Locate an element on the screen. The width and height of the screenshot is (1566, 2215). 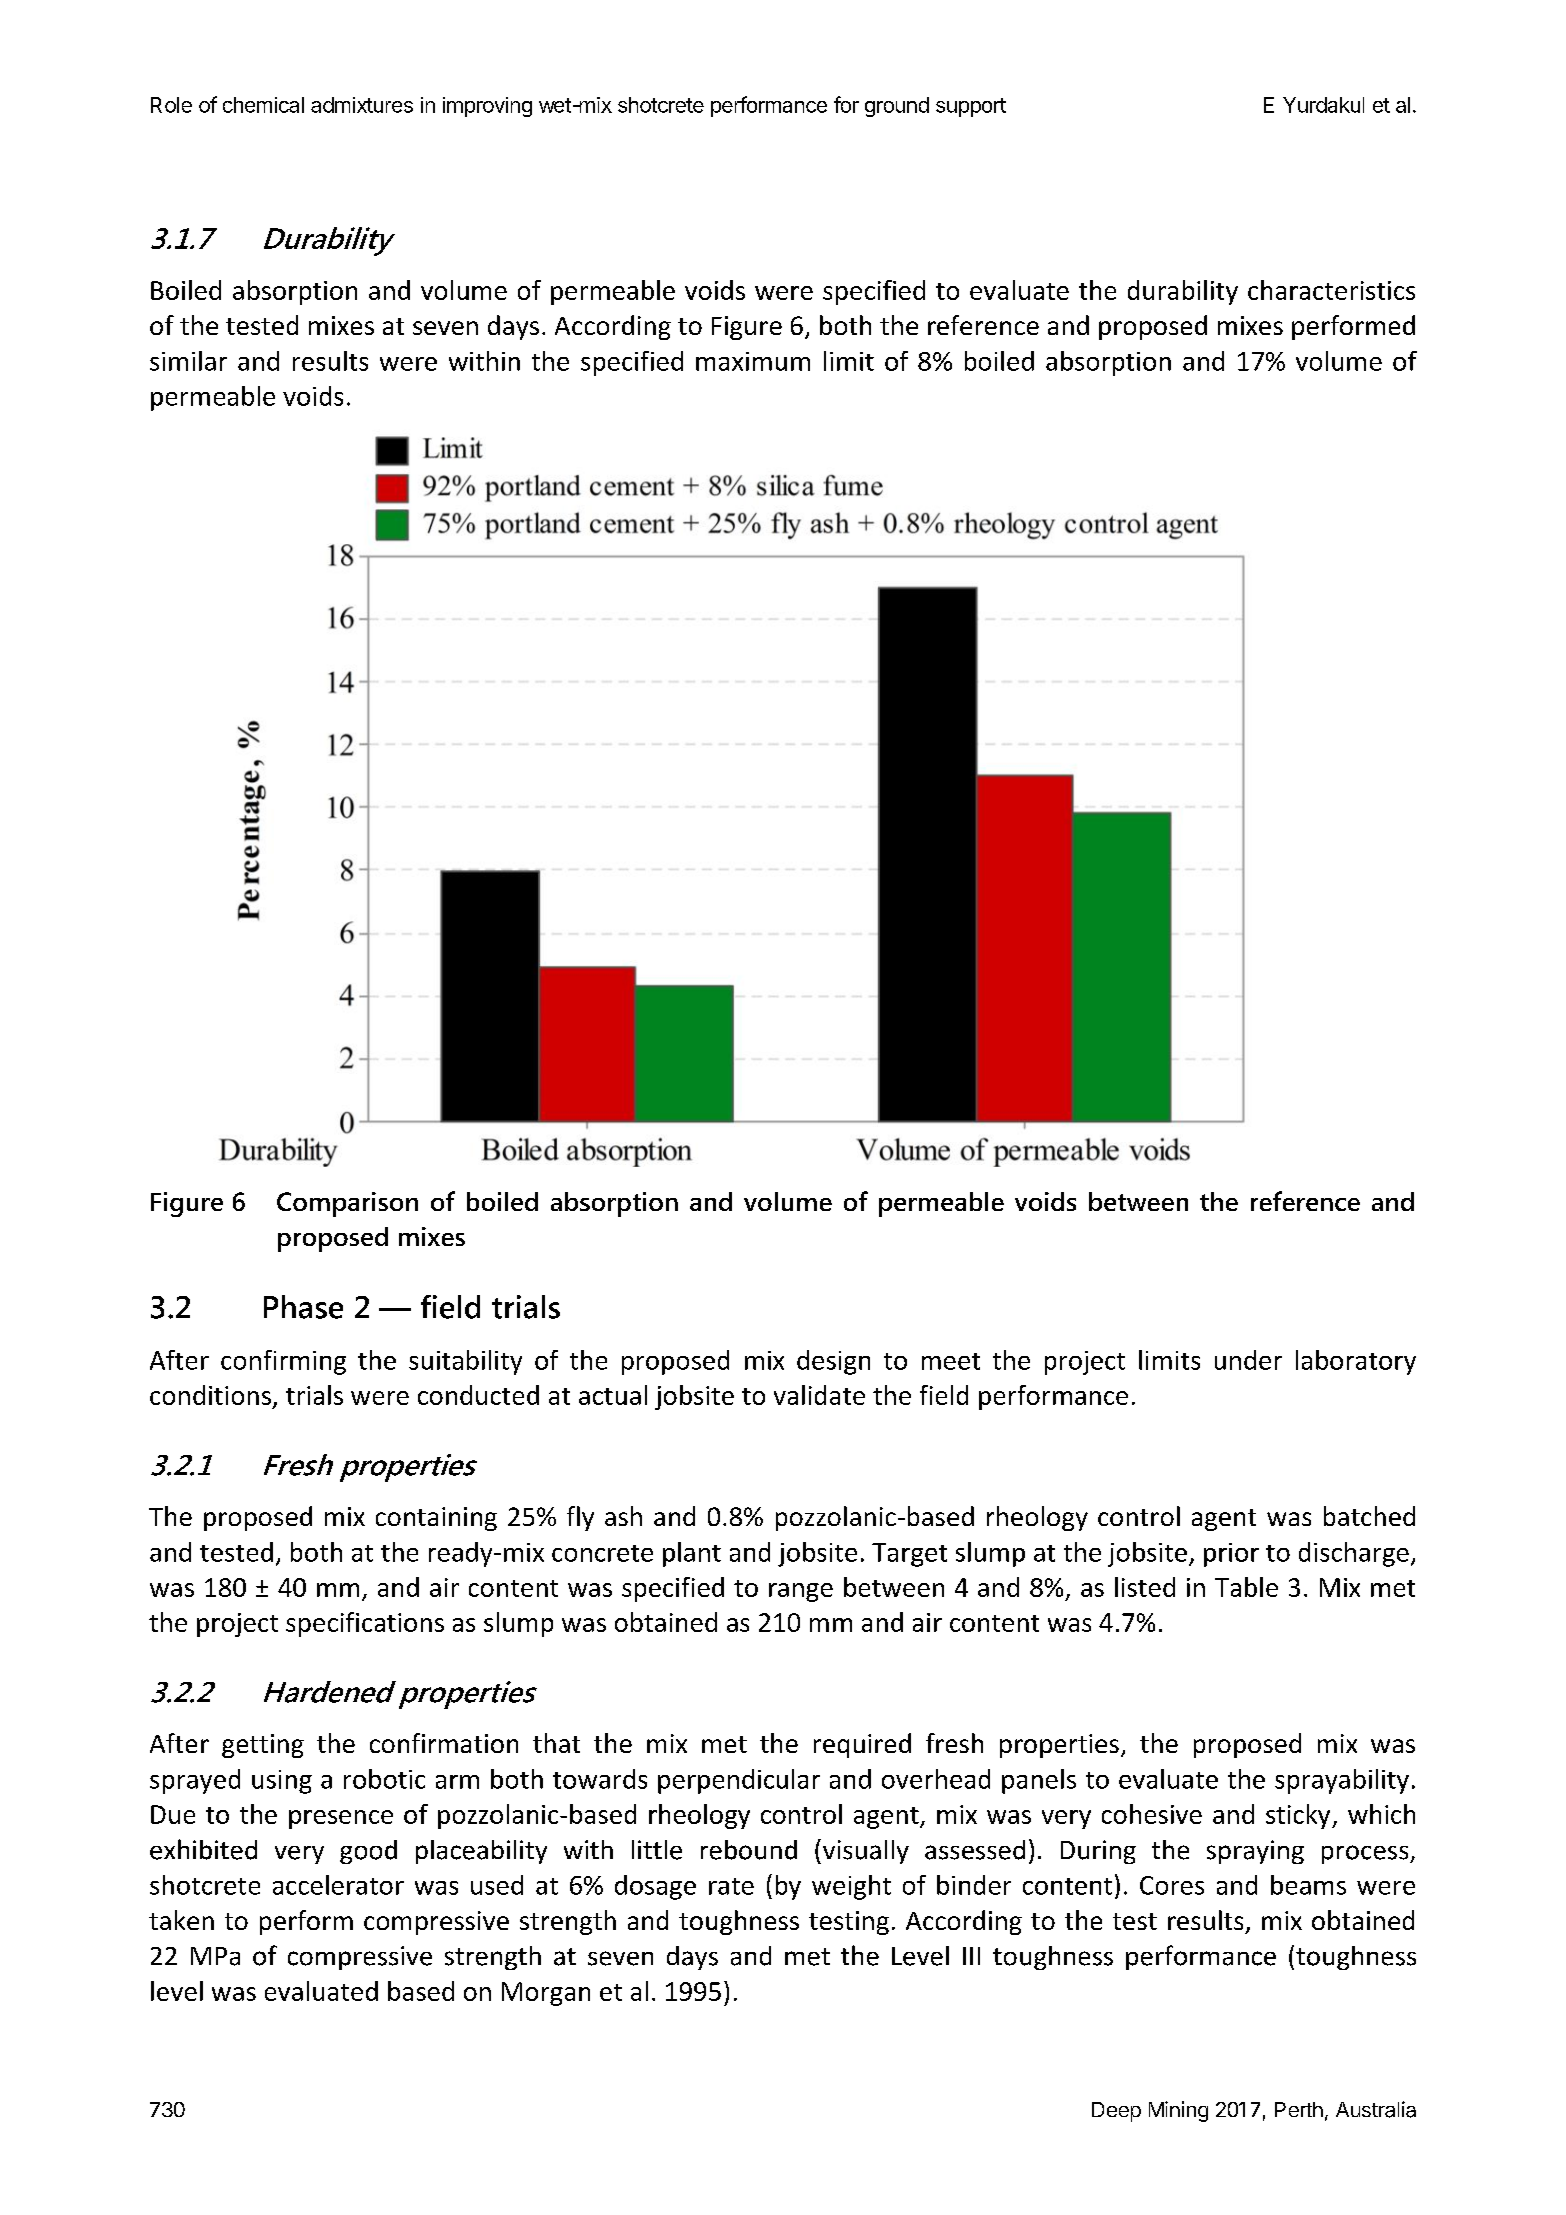
Comparison is located at coordinates (347, 1204).
